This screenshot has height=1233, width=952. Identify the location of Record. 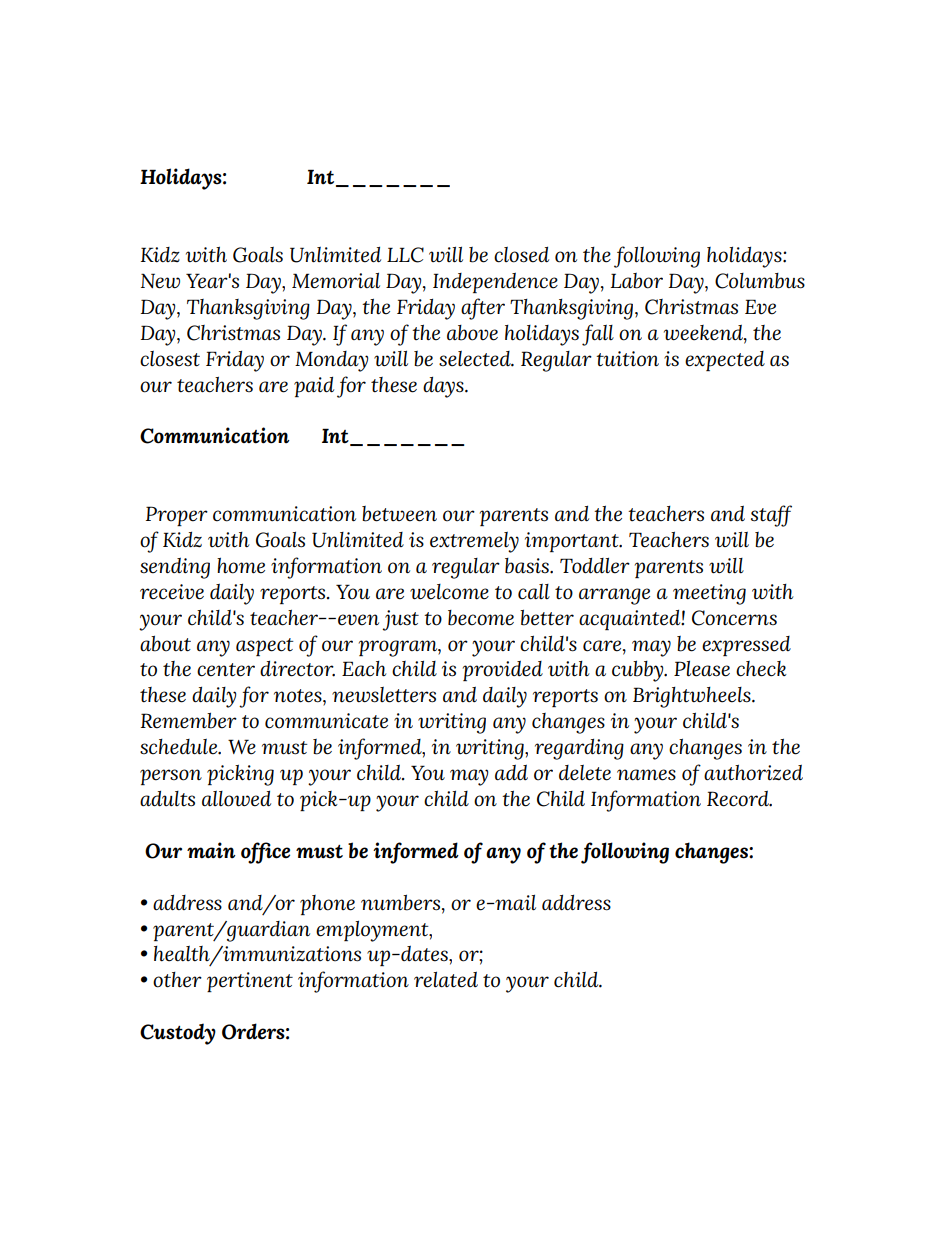
(739, 798).
